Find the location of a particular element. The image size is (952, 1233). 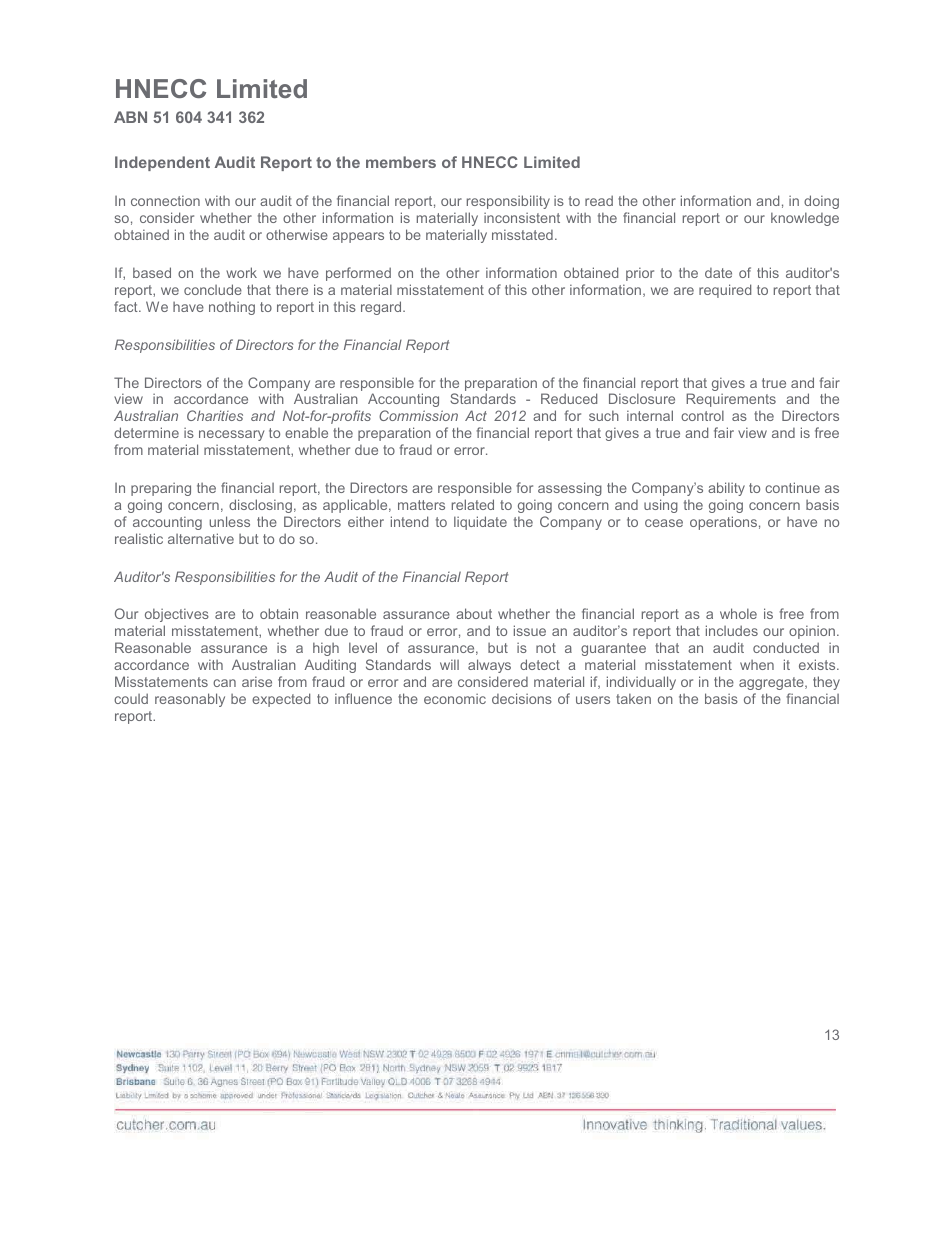

can is located at coordinates (224, 683).
